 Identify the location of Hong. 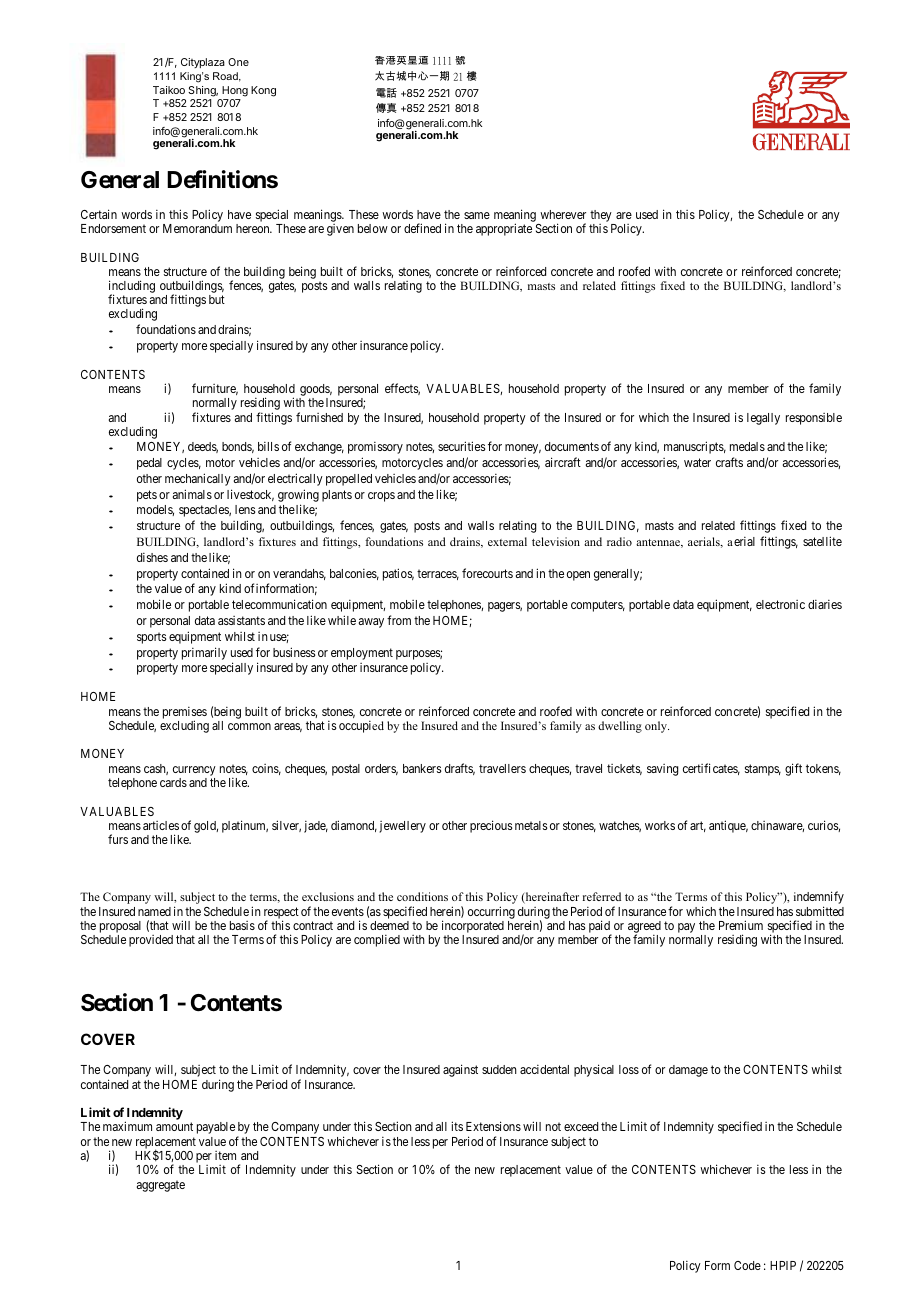
(235, 91).
